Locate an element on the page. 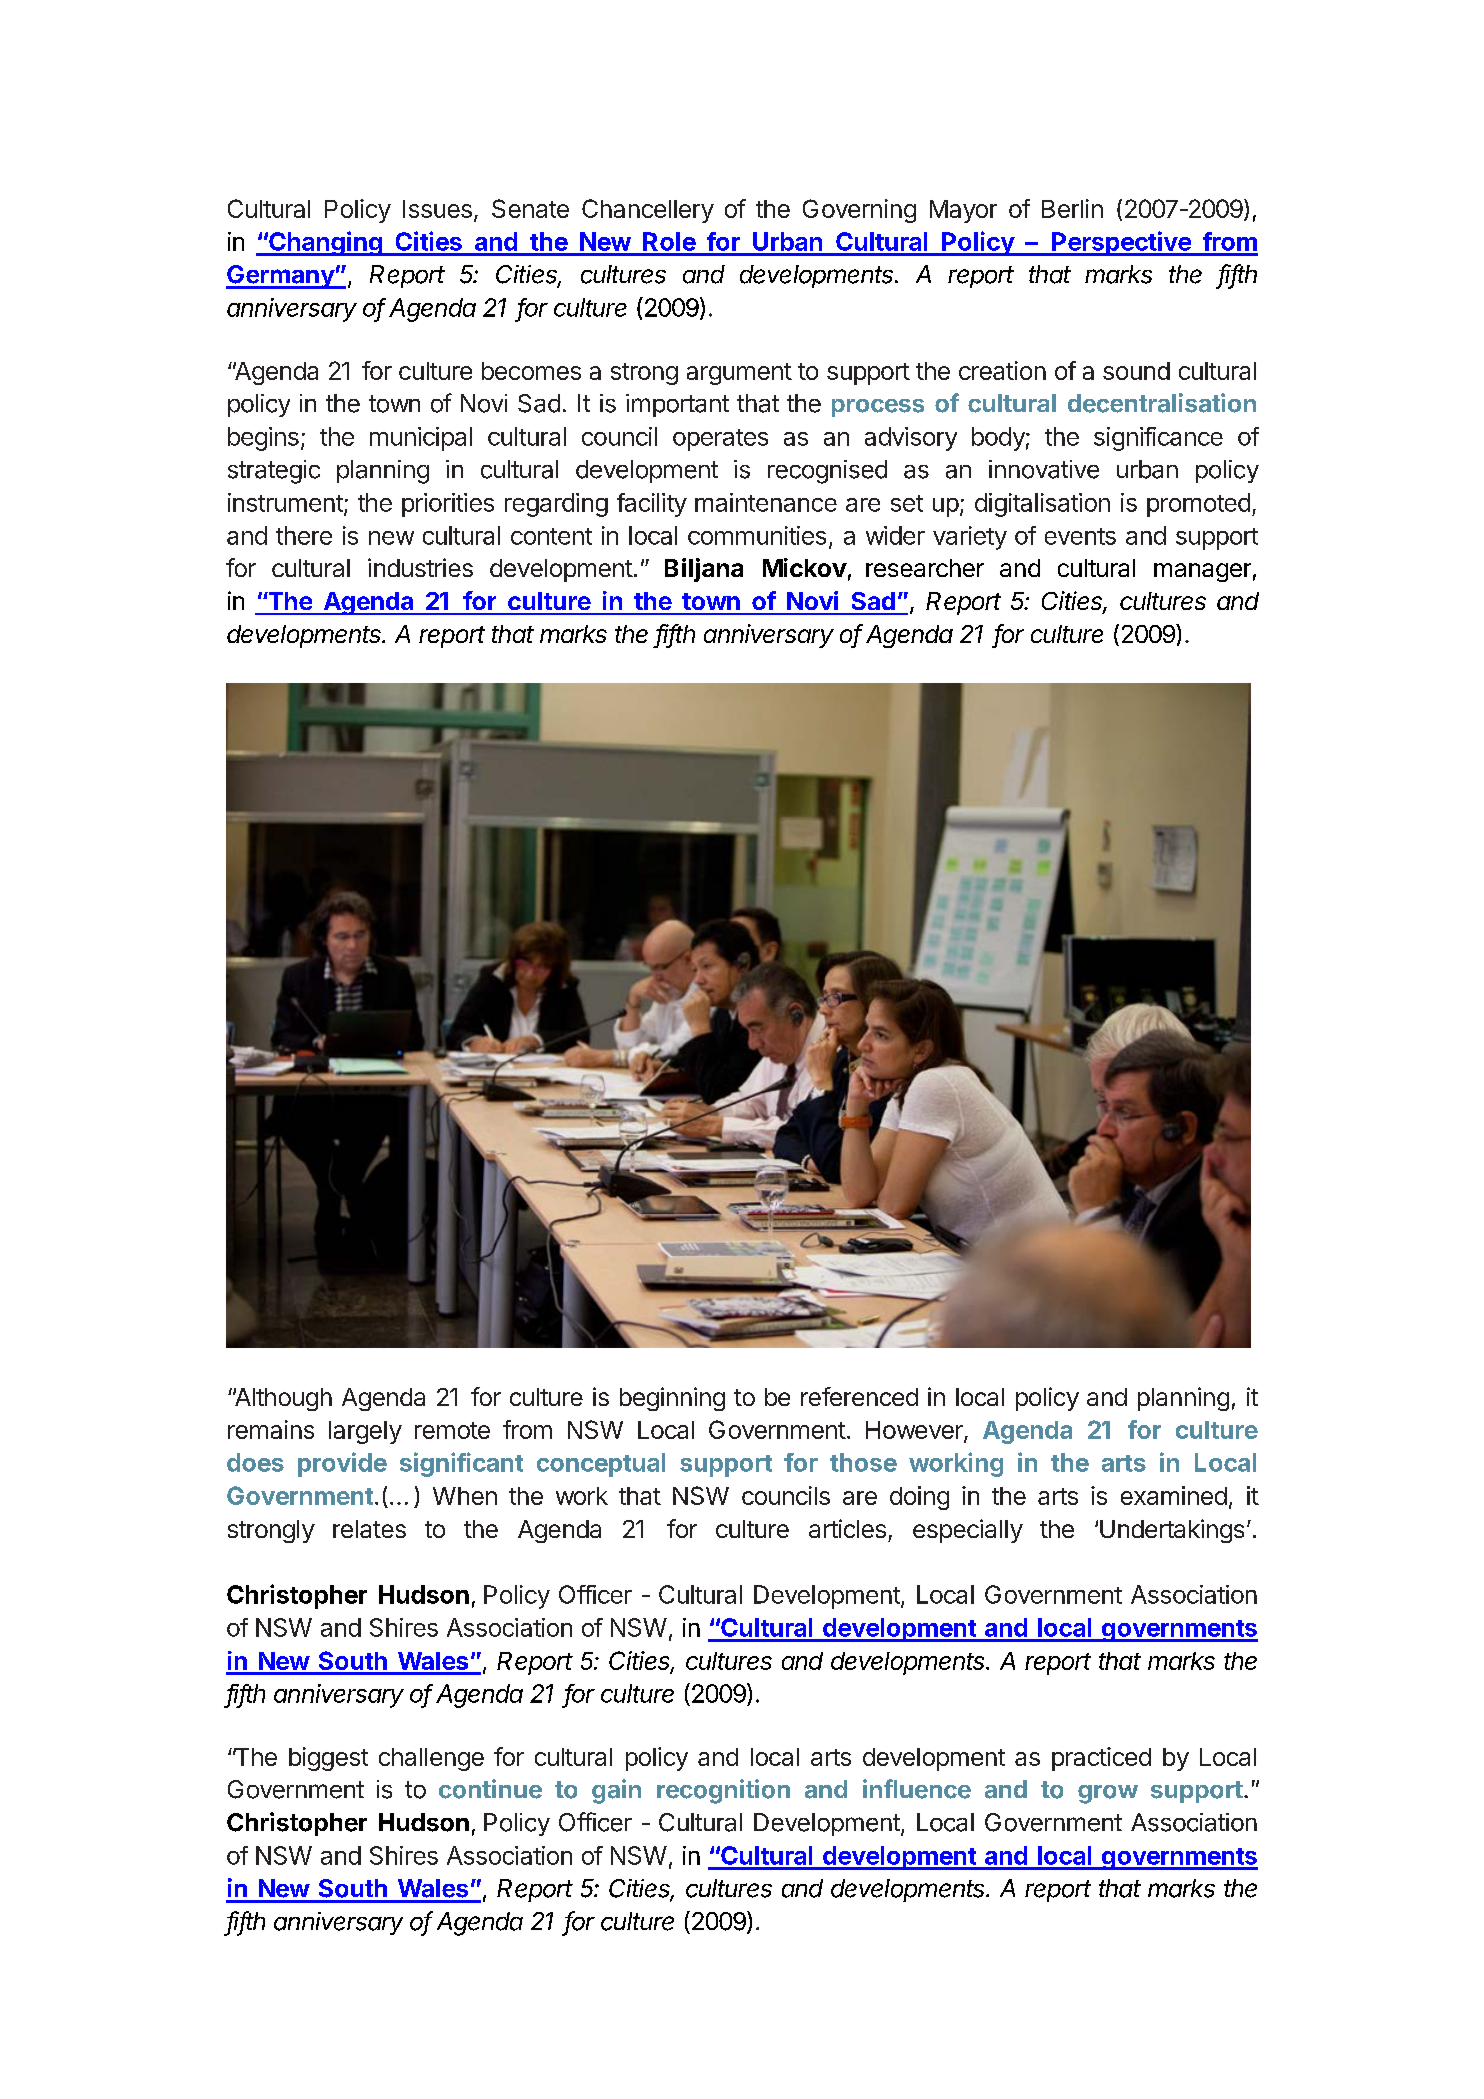 Image resolution: width=1484 pixels, height=2099 pixels. Issues is located at coordinates (437, 209).
